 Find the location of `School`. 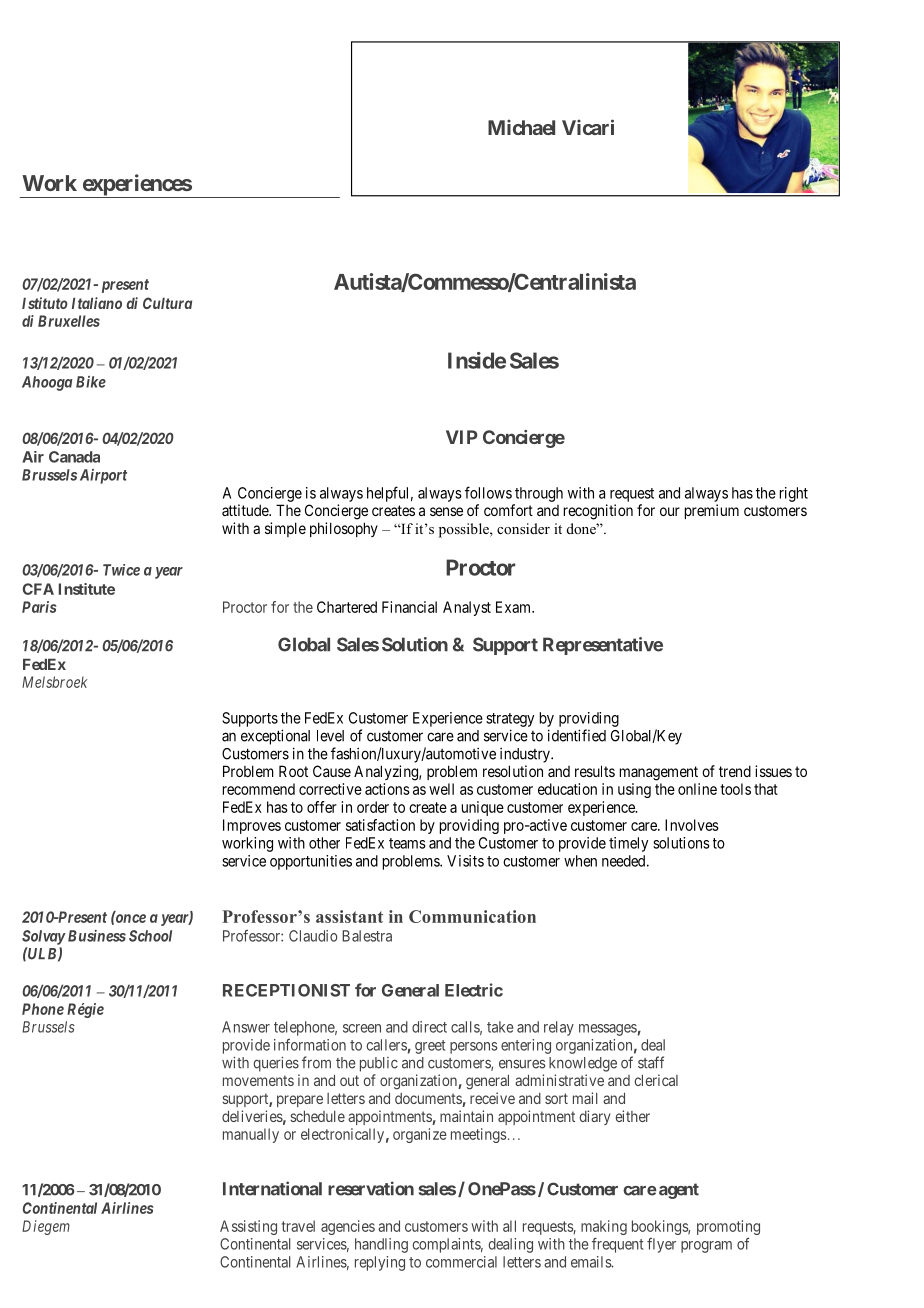

School is located at coordinates (150, 936).
